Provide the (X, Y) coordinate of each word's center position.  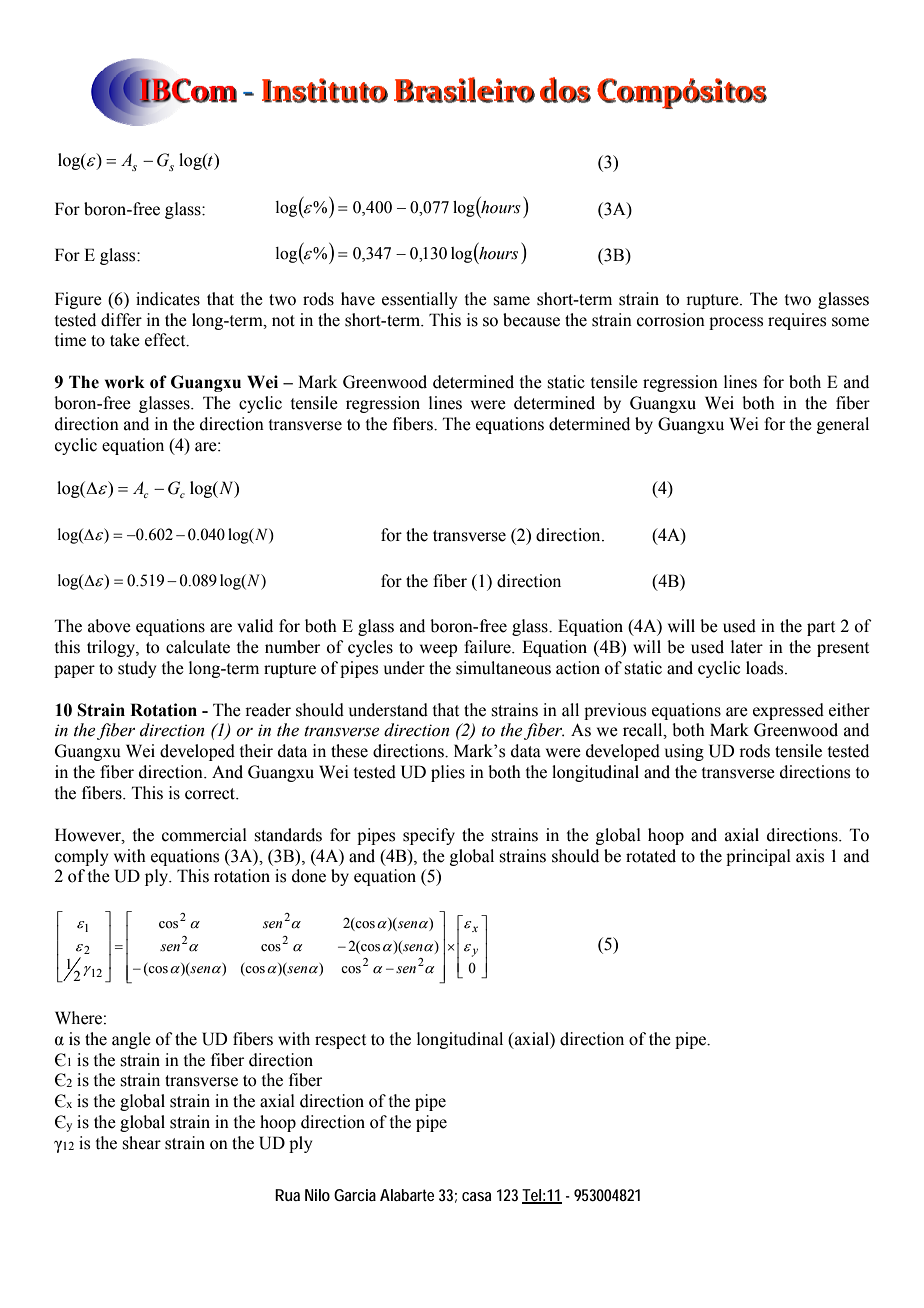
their (256, 751)
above (109, 626)
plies (448, 773)
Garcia (355, 1195)
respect (340, 1041)
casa (476, 1196)
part (821, 628)
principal (758, 857)
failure (488, 647)
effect (166, 340)
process (736, 323)
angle (131, 1040)
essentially (419, 300)
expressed (788, 711)
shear (141, 1143)
